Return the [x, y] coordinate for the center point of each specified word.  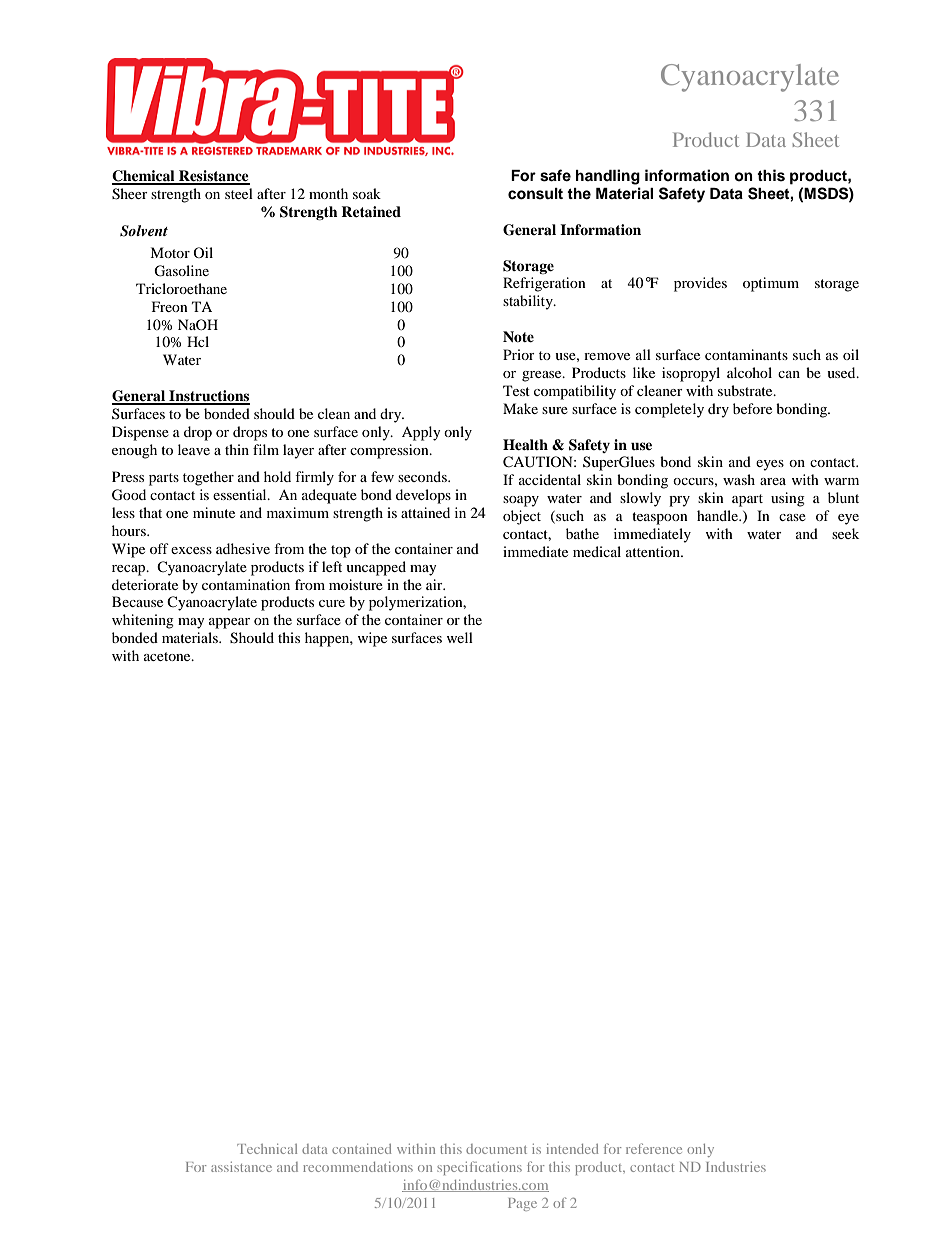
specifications [479, 1168]
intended [572, 1149]
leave [194, 449]
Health [525, 444]
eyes [770, 465]
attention [654, 551]
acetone [168, 656]
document [496, 1149]
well [459, 637]
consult [535, 194]
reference [654, 1148]
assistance [241, 1167]
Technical [267, 1149]
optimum [771, 284]
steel [239, 193]
